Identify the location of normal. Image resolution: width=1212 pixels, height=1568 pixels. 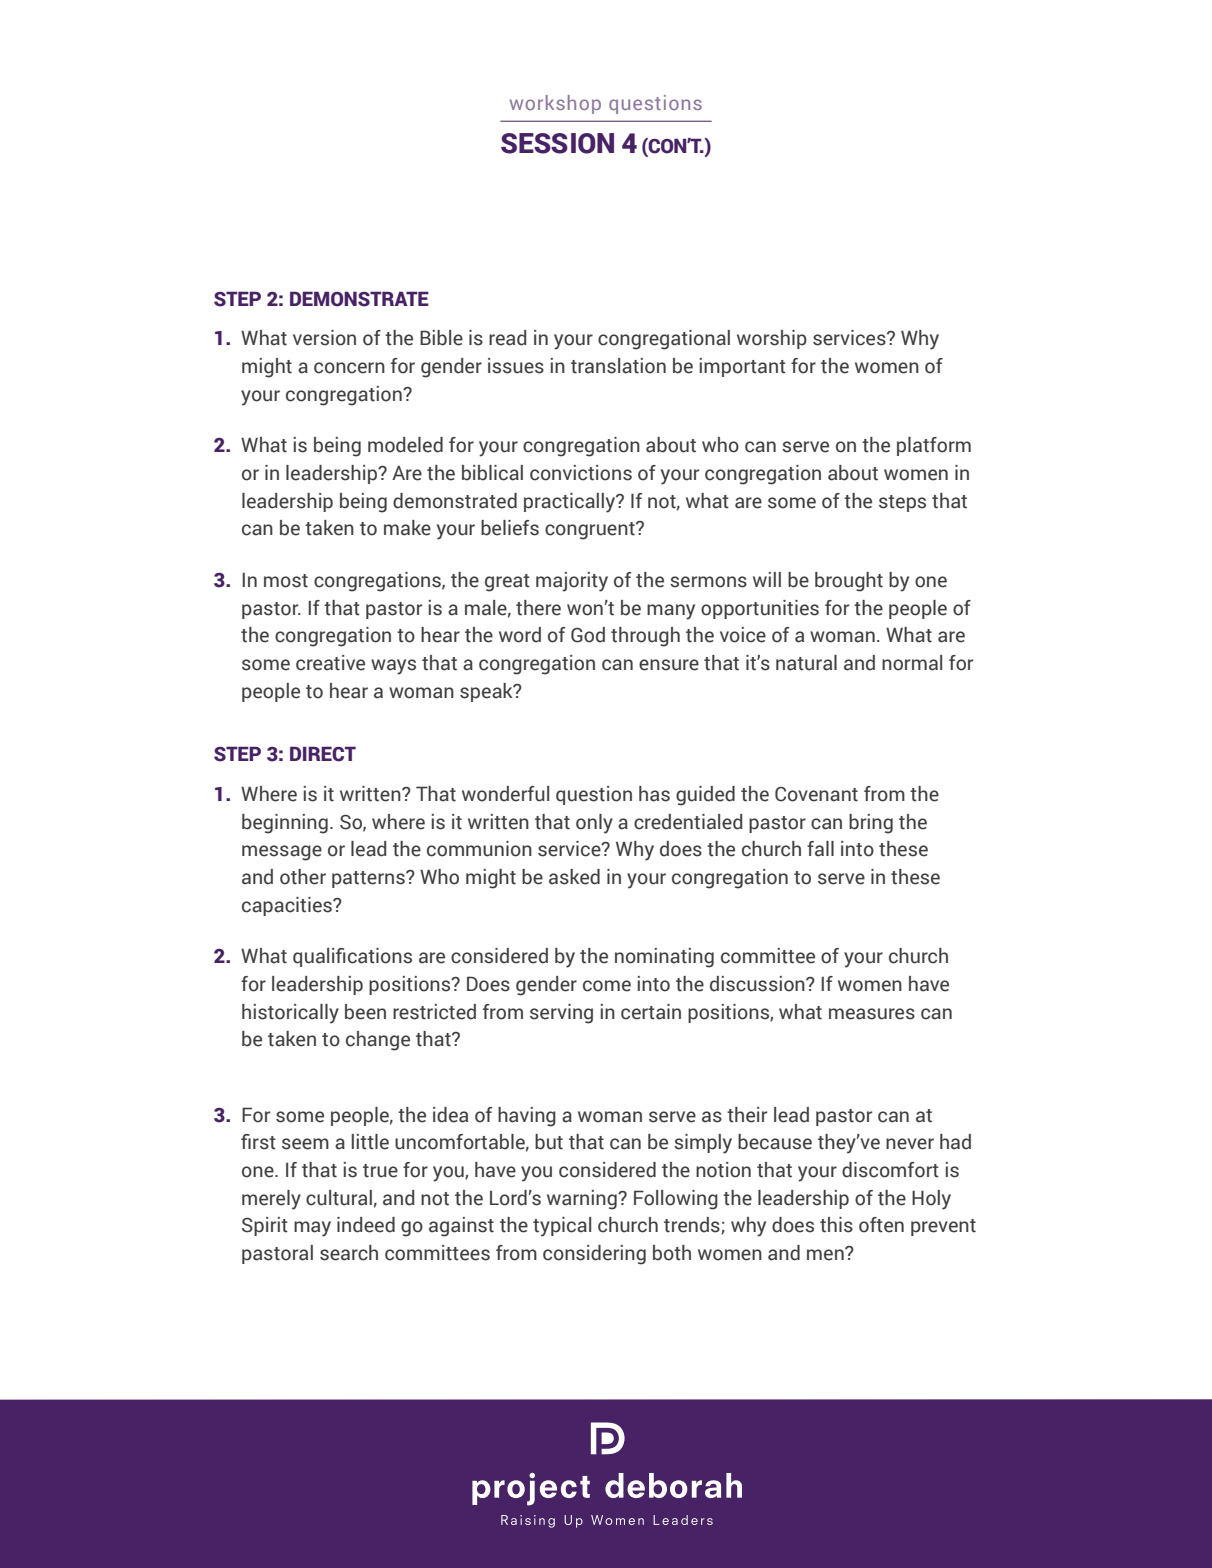
(912, 663).
